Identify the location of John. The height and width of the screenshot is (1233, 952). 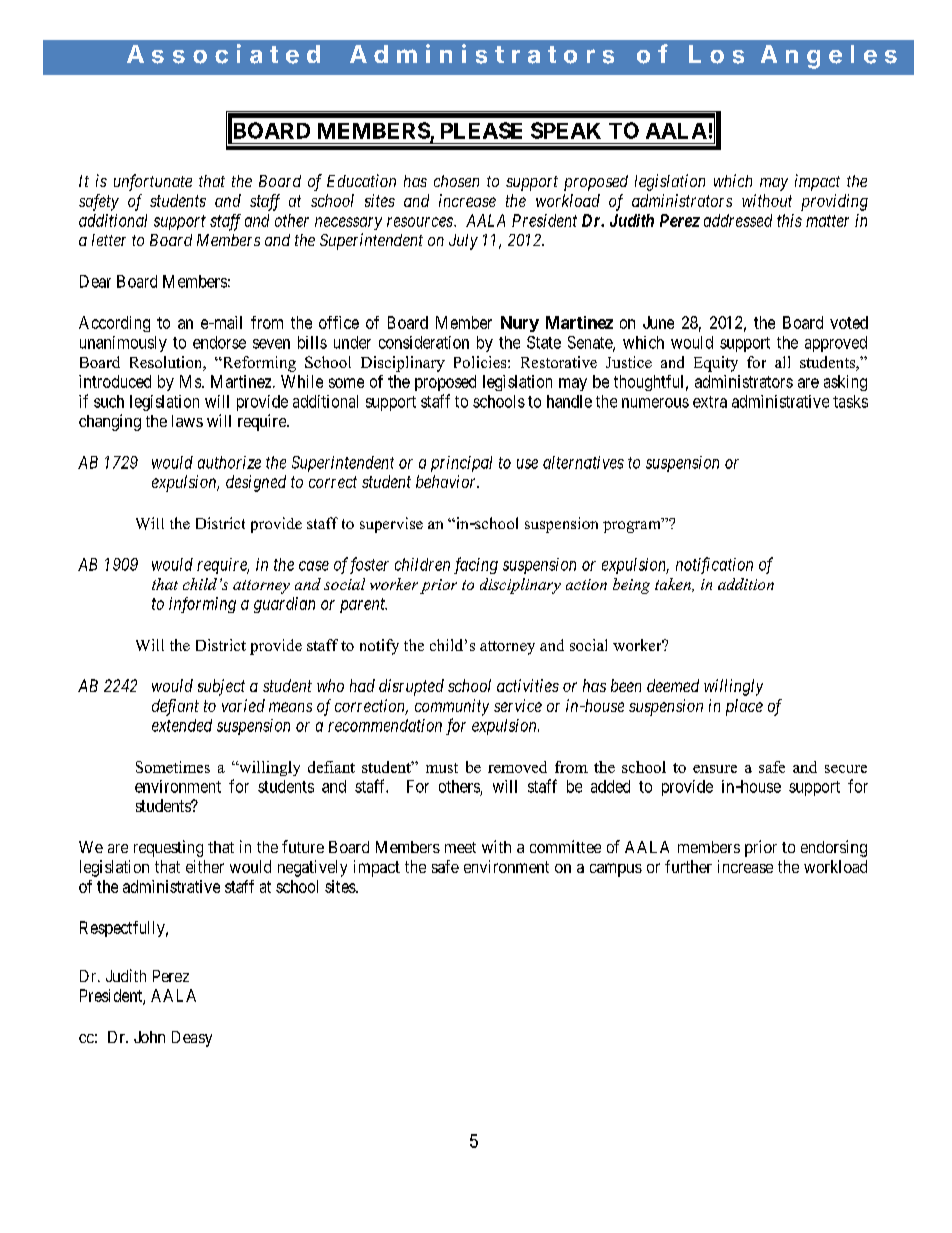
(149, 1037).
